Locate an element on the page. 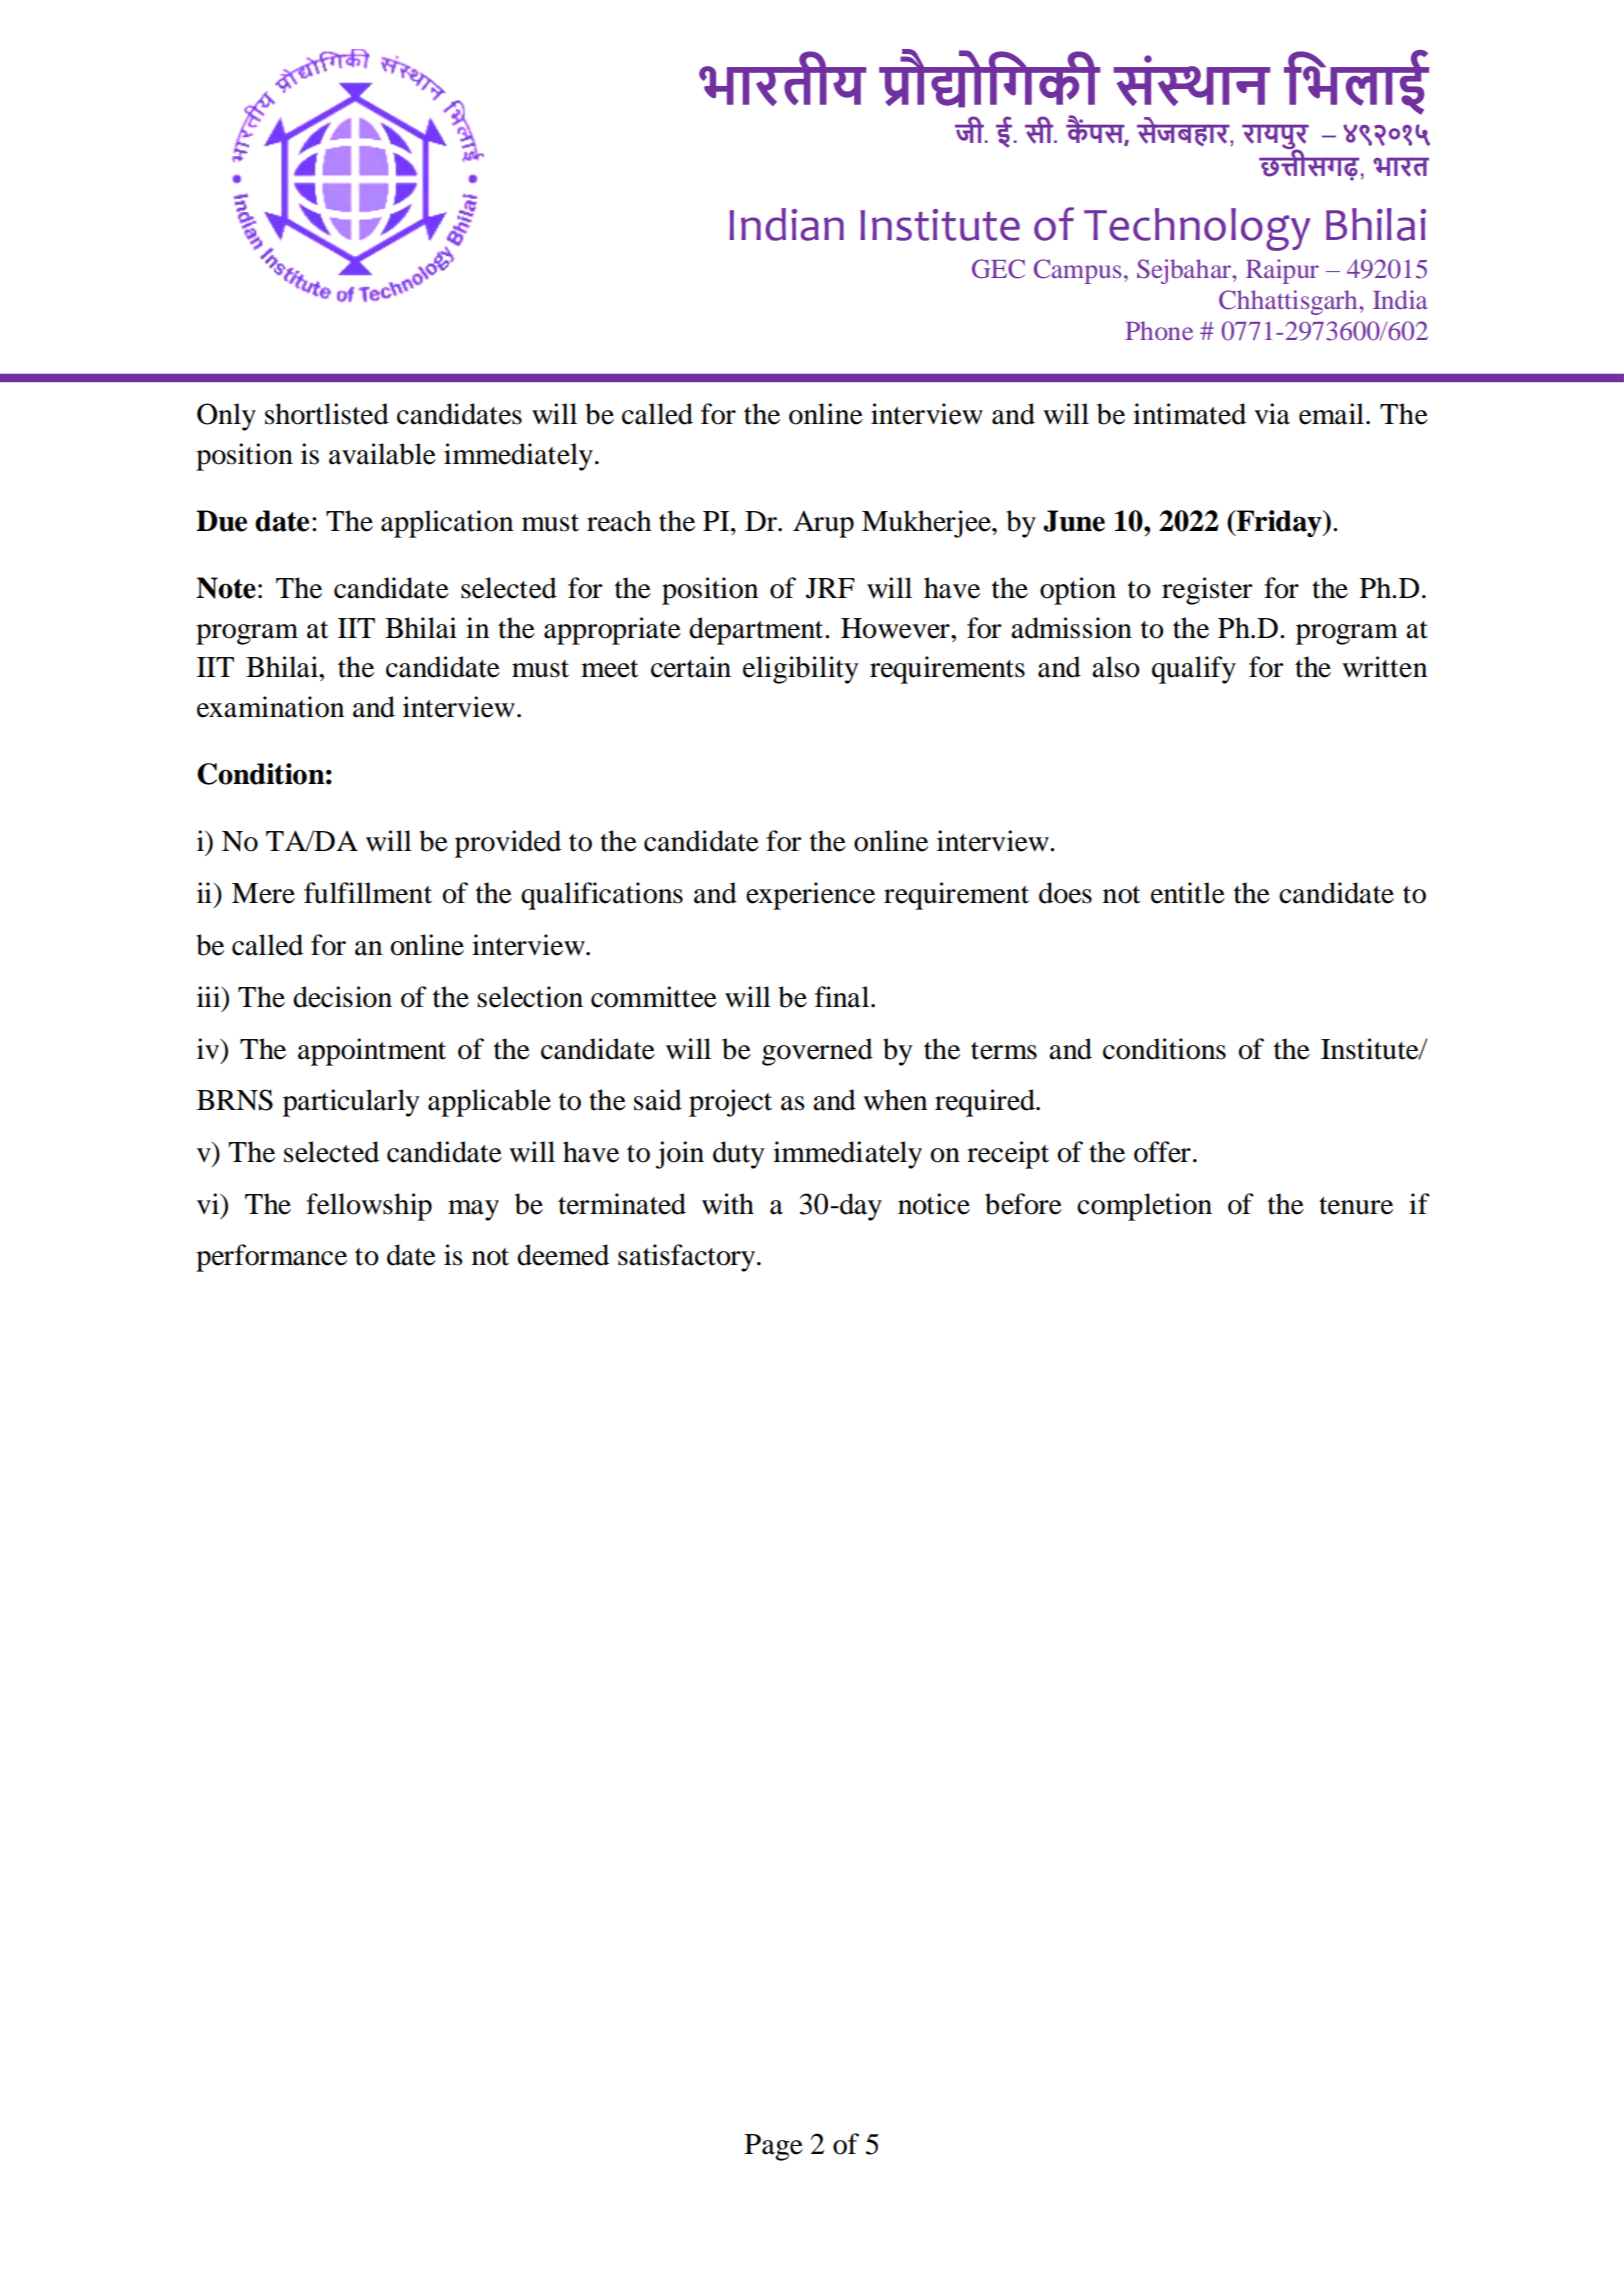 The image size is (1624, 2296). satisfactory is located at coordinates (688, 1258).
